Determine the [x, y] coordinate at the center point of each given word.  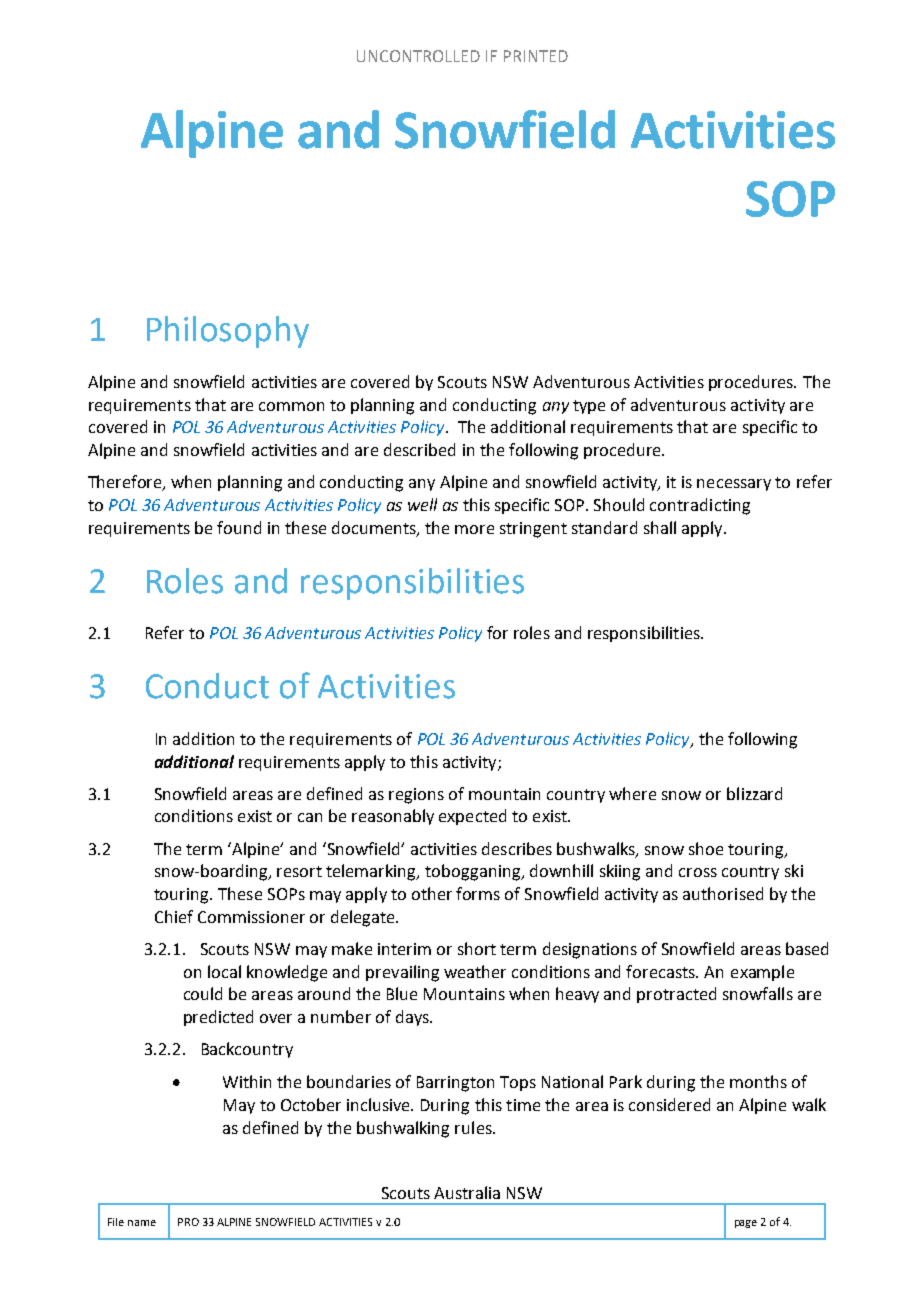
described [419, 449]
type [589, 407]
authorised [723, 893]
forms [478, 893]
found [239, 527]
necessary [734, 485]
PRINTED [536, 56]
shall [660, 527]
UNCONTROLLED [418, 56]
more [474, 529]
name [142, 1223]
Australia [467, 1192]
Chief [174, 916]
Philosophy [228, 332]
